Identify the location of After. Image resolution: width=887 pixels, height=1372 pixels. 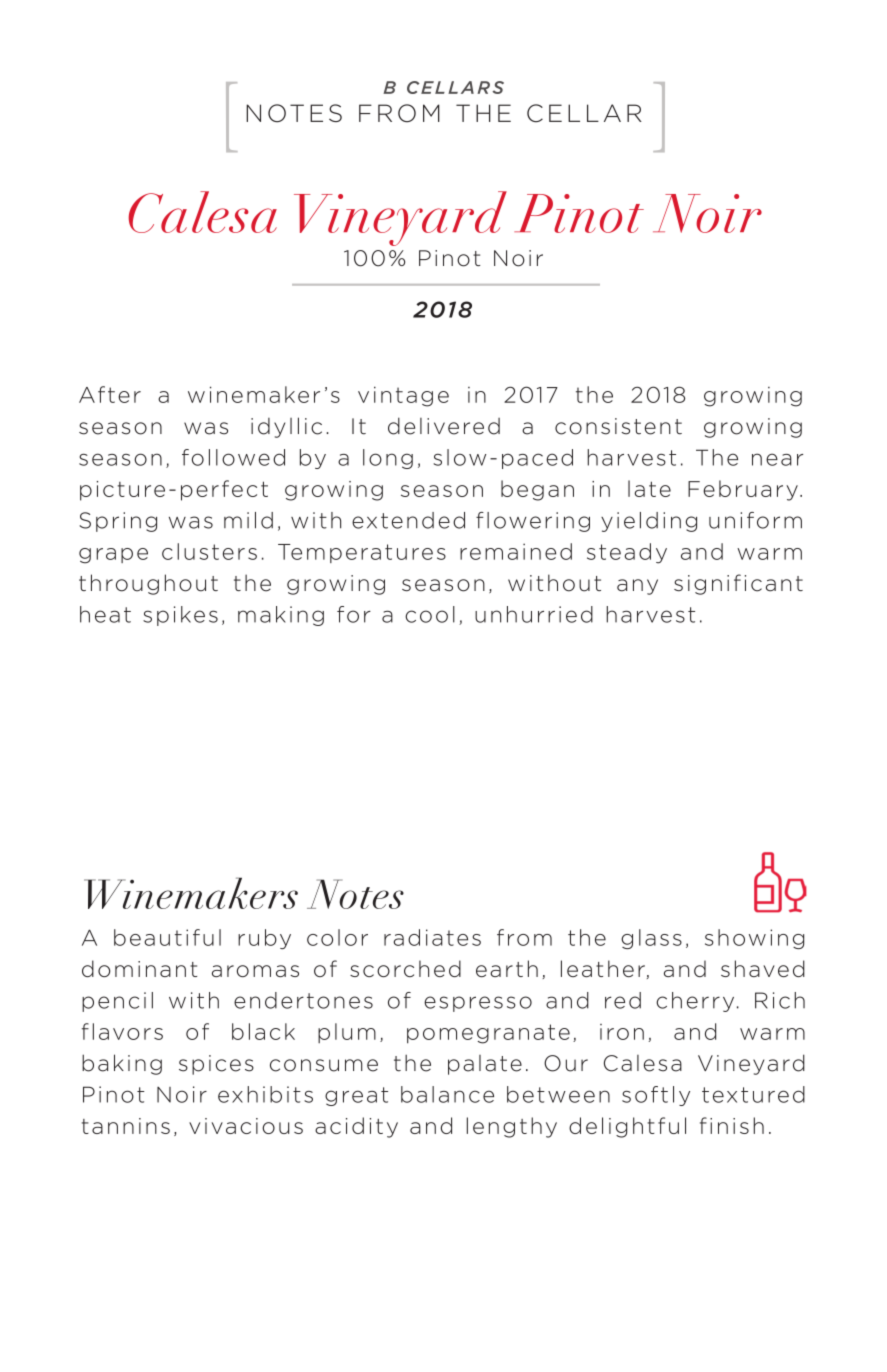
(110, 394).
